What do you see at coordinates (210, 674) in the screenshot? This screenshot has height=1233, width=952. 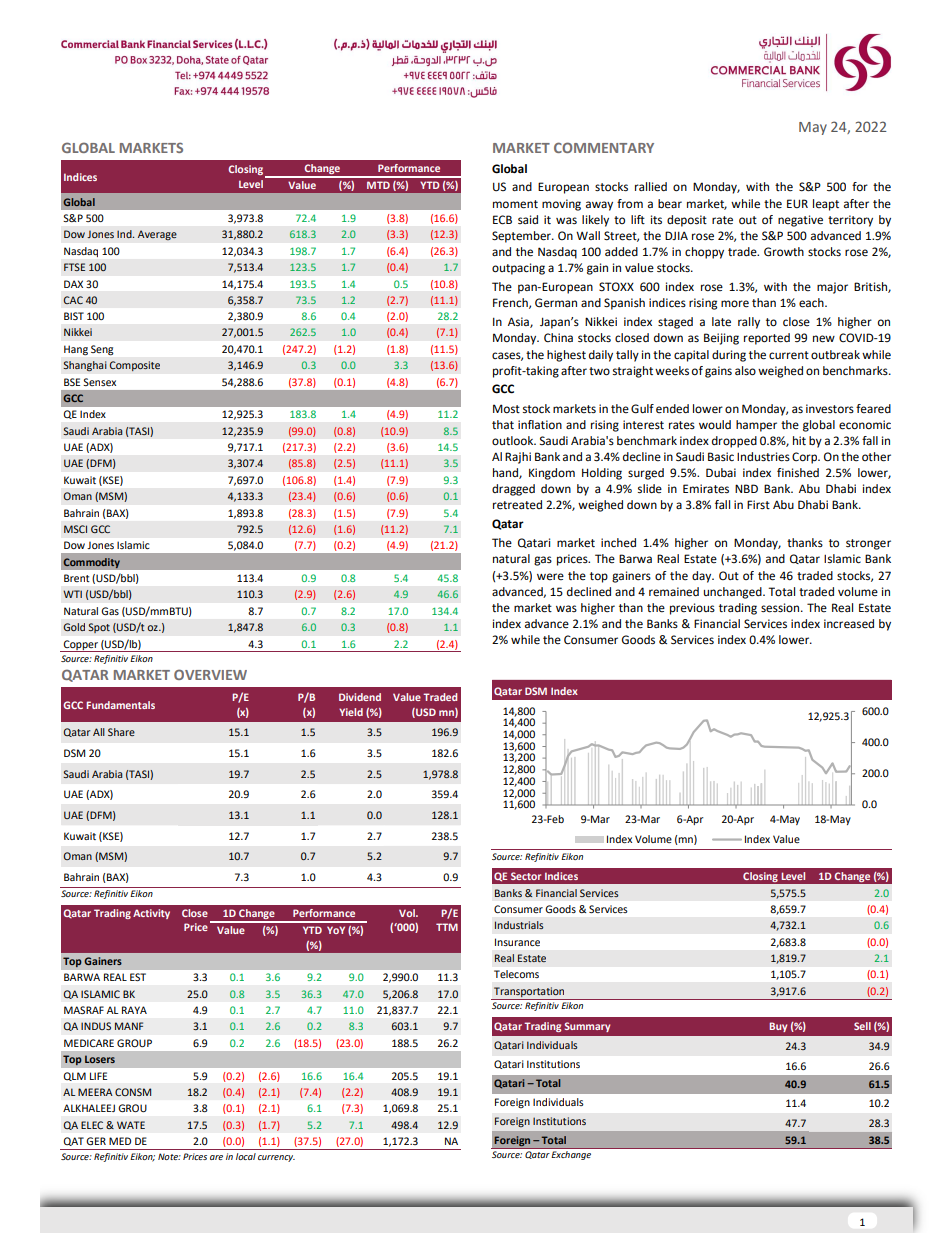 I see `OVERVIEW` at bounding box center [210, 674].
